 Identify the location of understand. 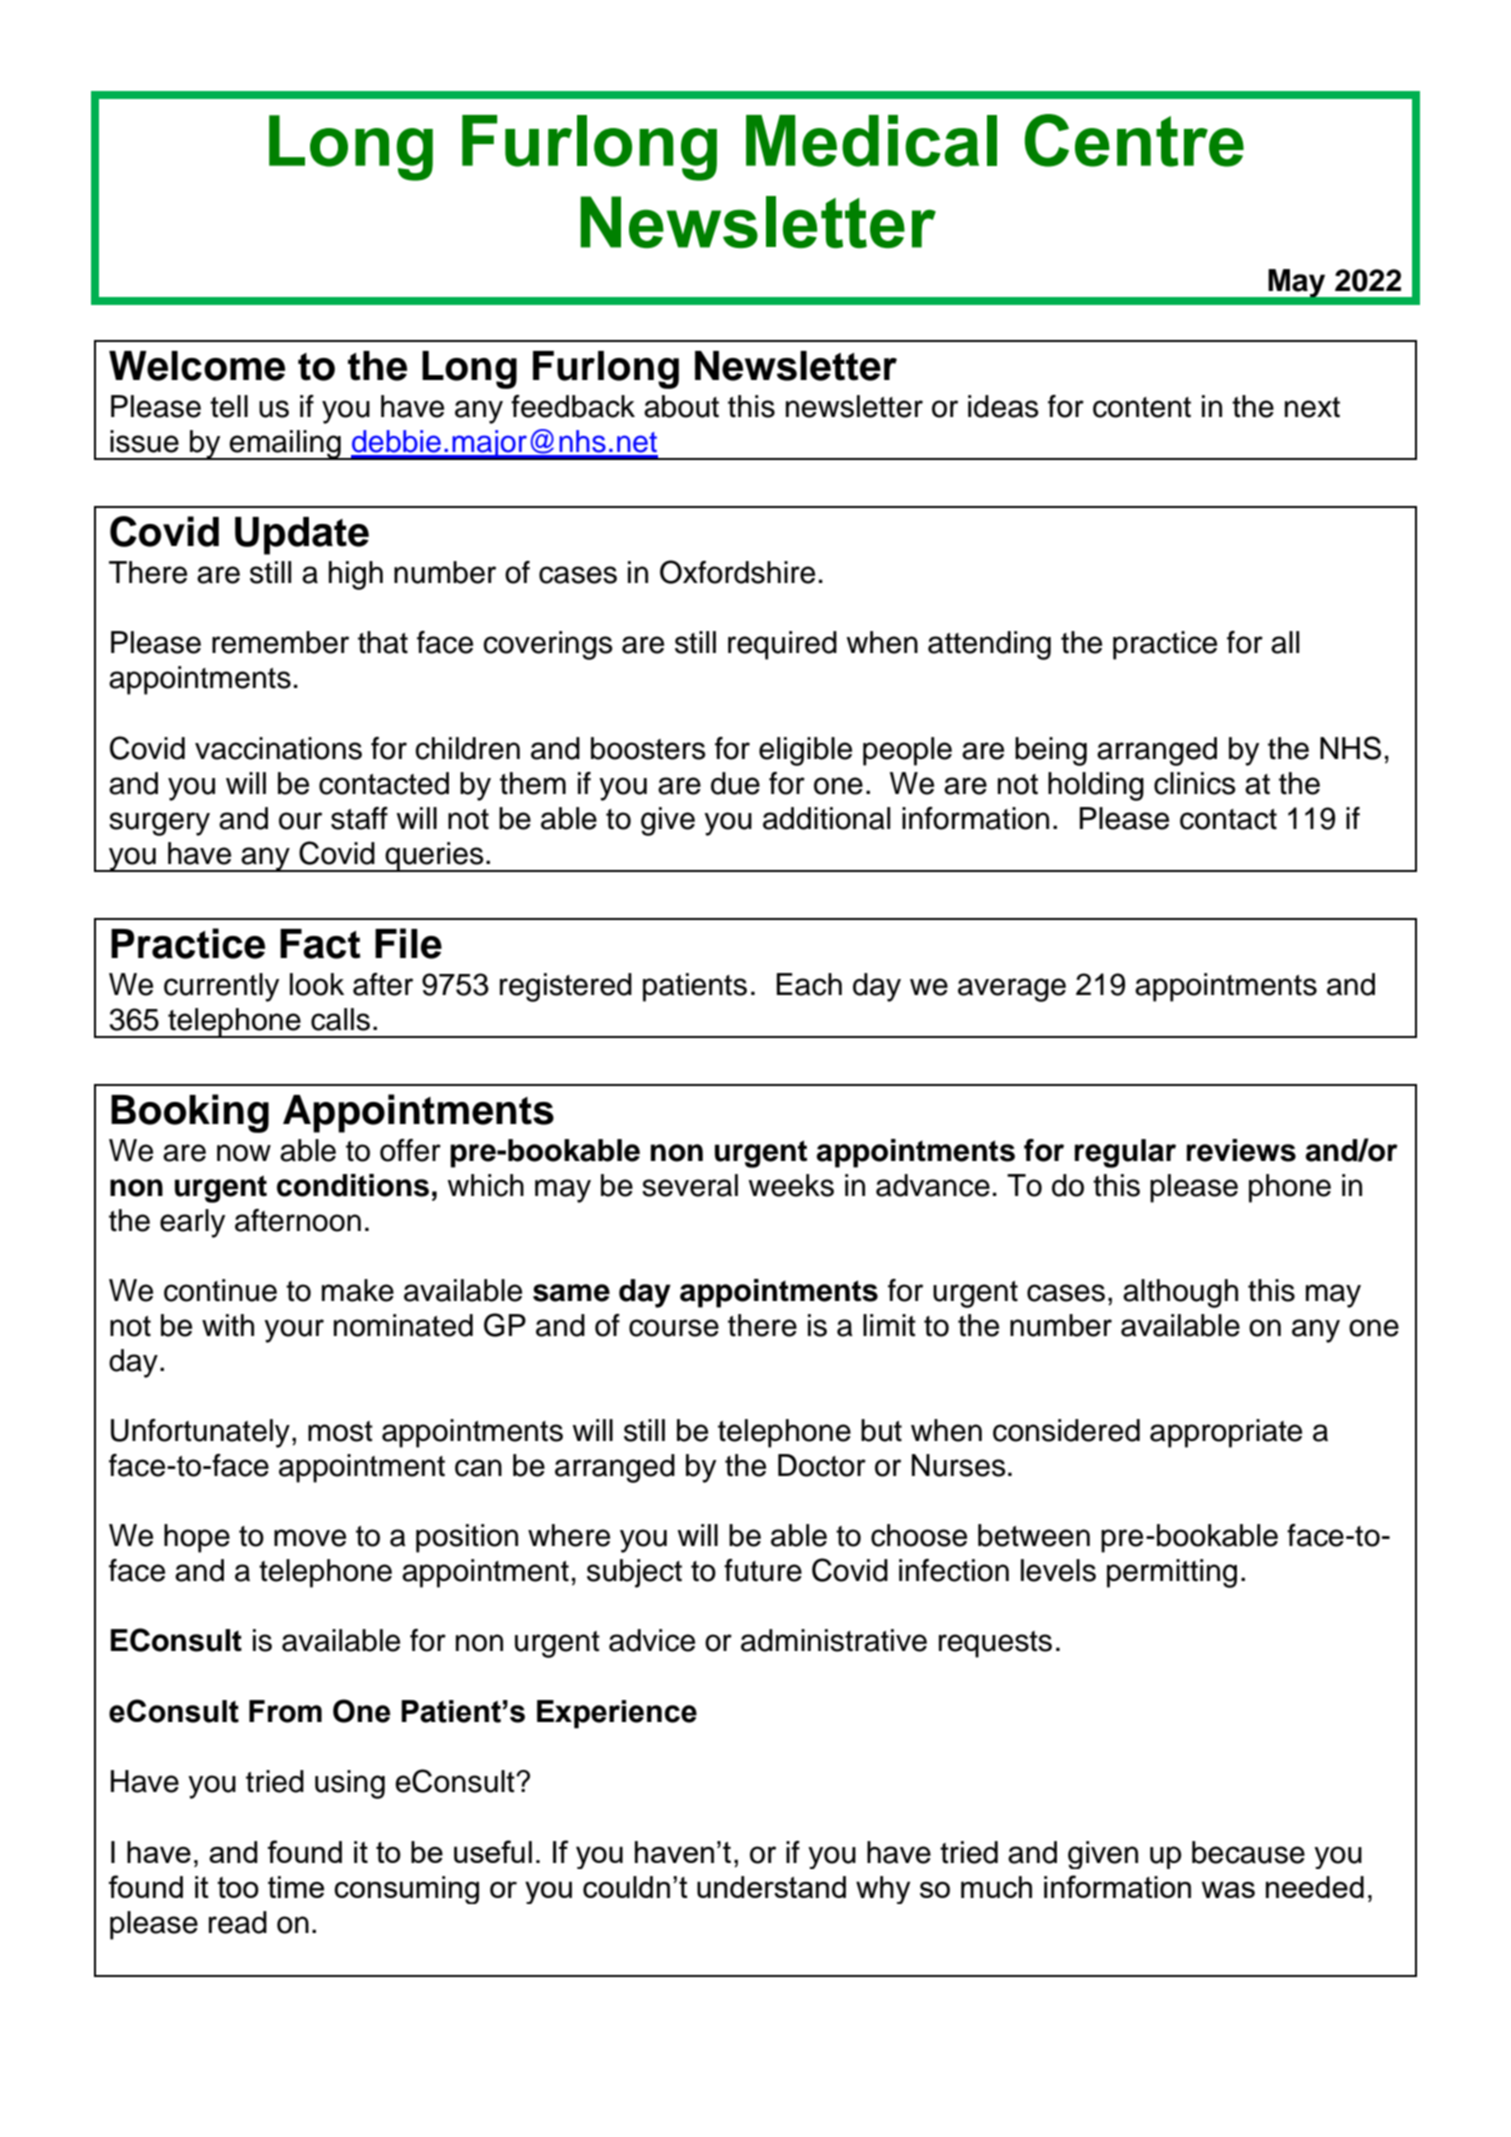
(771, 1887).
